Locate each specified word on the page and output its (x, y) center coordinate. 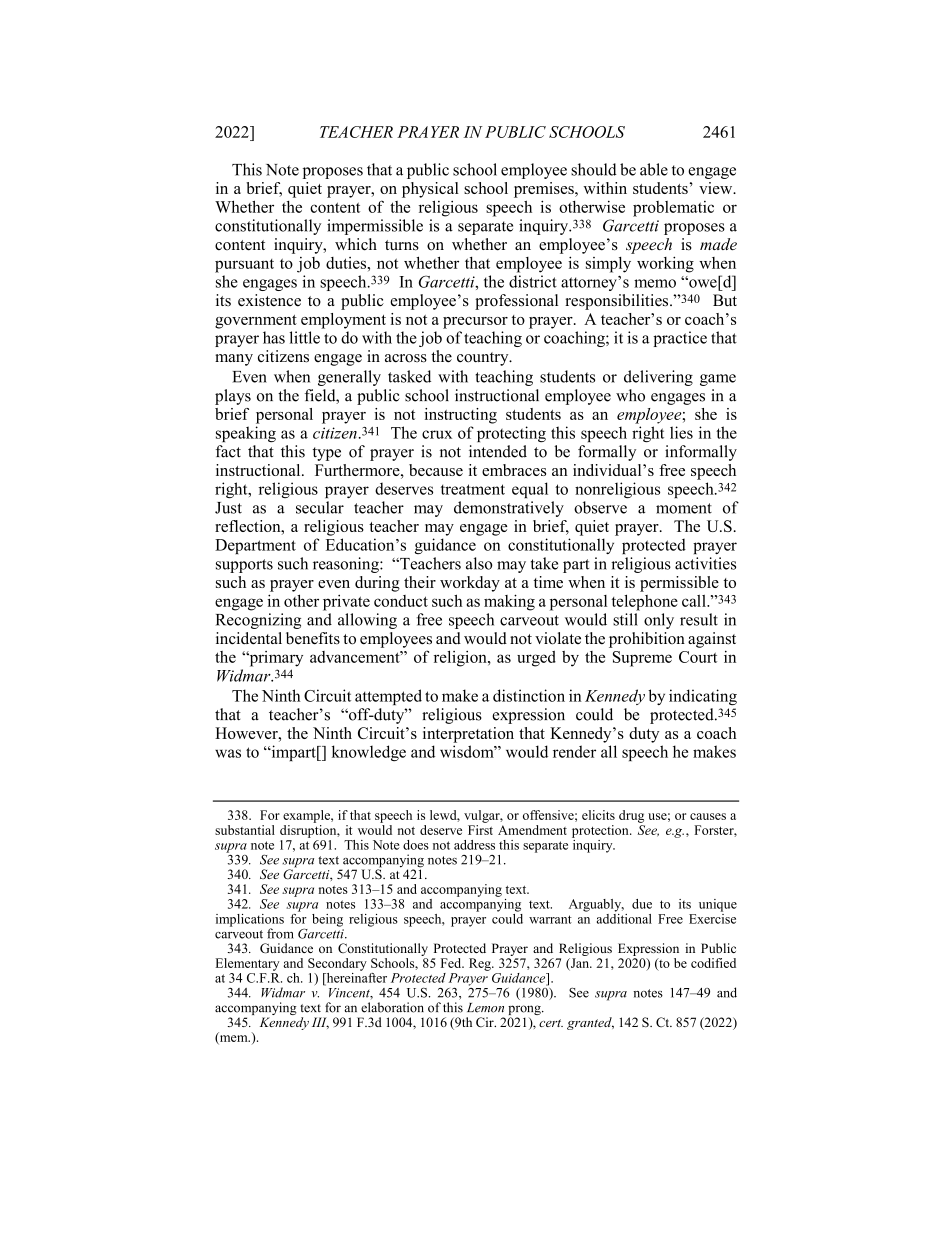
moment (684, 508)
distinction (529, 695)
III (320, 1023)
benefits (313, 638)
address (474, 845)
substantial (245, 830)
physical (430, 190)
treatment (473, 489)
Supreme (642, 659)
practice (680, 339)
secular (320, 507)
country (484, 359)
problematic (673, 209)
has (274, 337)
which (356, 244)
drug (631, 816)
